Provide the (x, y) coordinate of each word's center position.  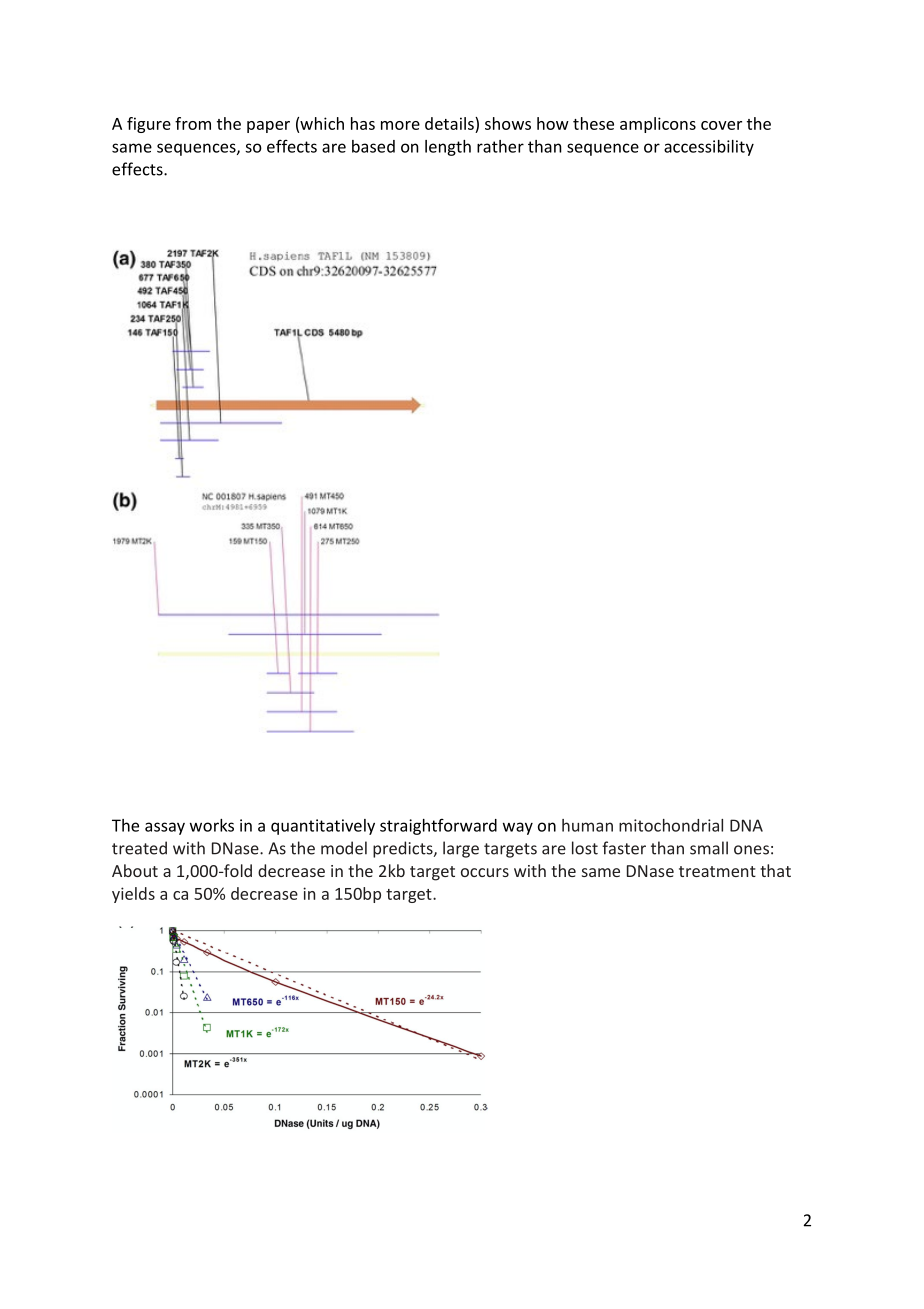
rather (500, 146)
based (373, 146)
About (135, 870)
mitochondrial (671, 825)
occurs (485, 872)
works (212, 825)
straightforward (438, 827)
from (193, 123)
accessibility (709, 148)
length (448, 148)
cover (721, 125)
